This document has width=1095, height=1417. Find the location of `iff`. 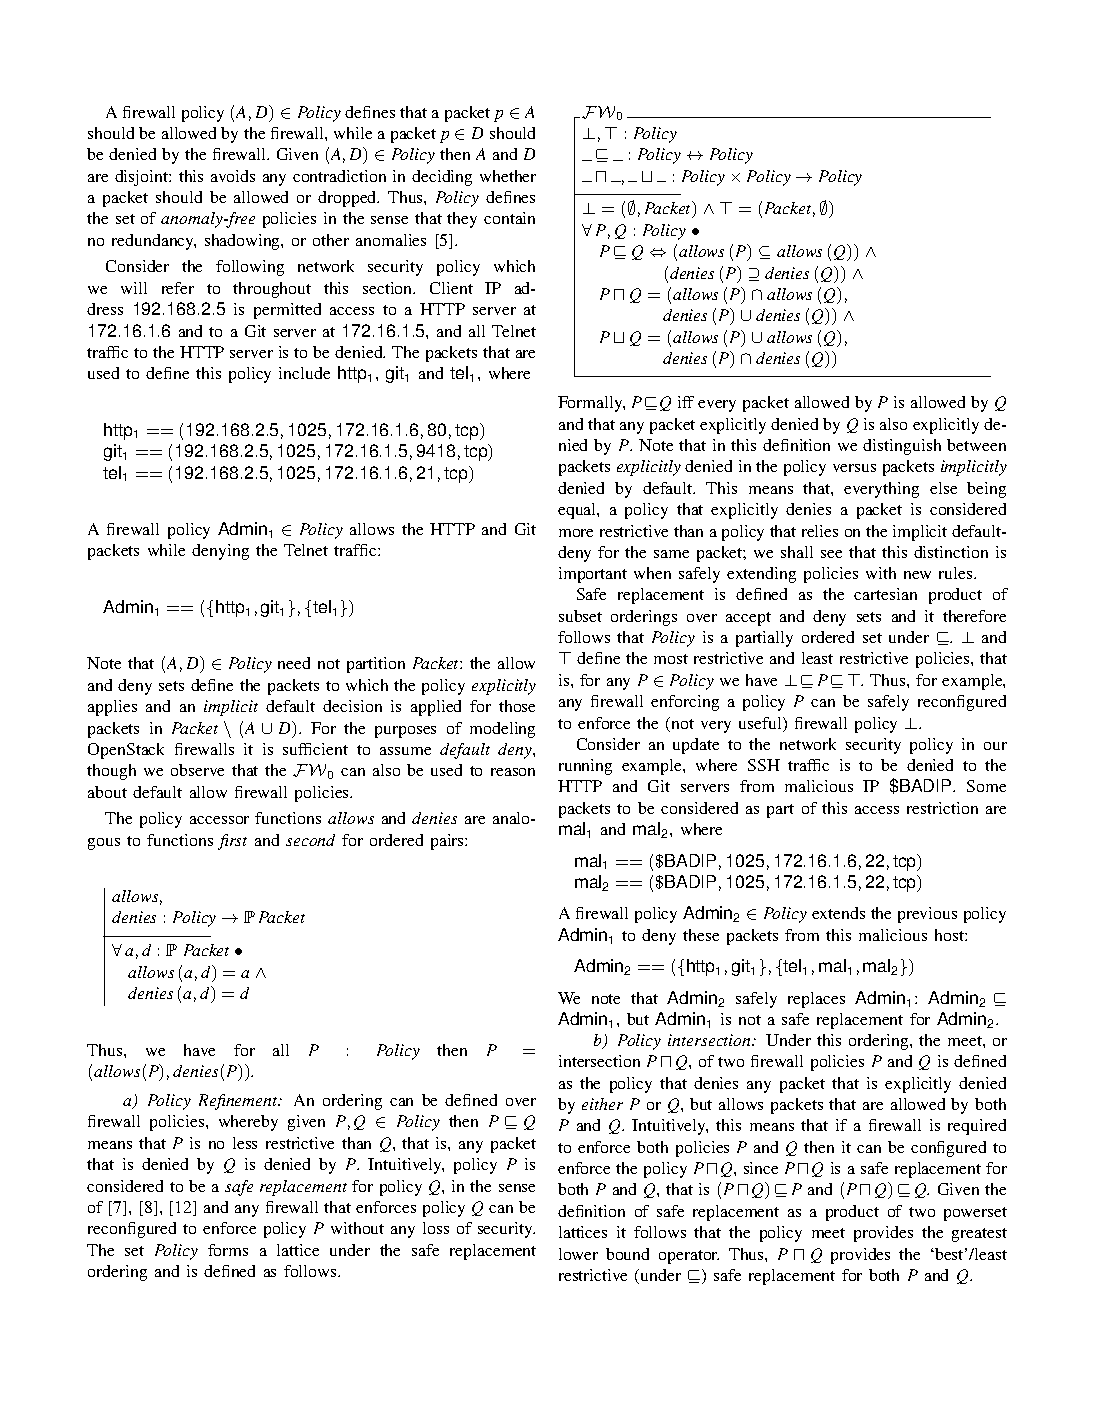

iff is located at coordinates (686, 402).
